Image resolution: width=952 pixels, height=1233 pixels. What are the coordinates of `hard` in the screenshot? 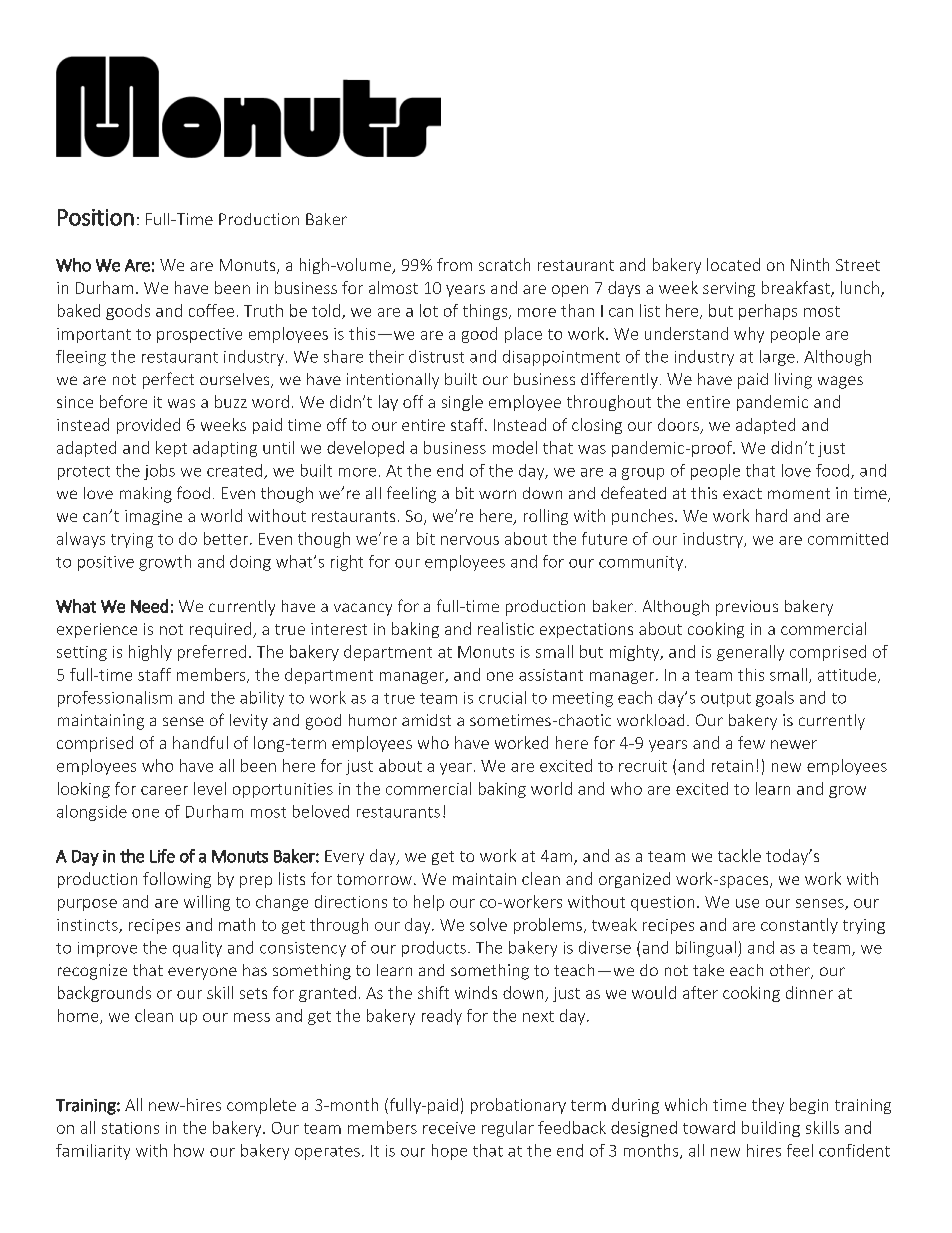 It's located at (771, 515).
